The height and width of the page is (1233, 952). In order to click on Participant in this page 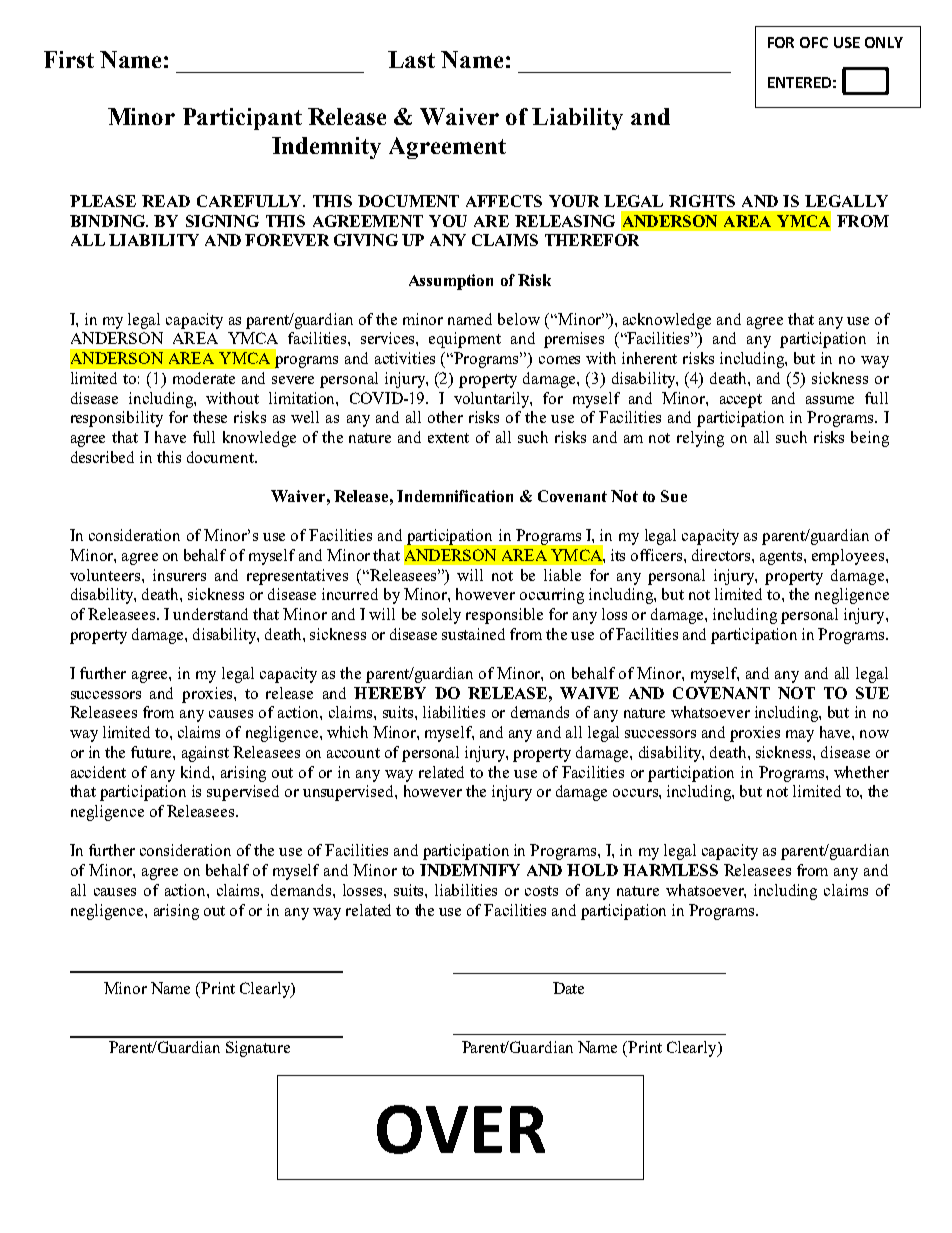, I will do `click(242, 119)`.
